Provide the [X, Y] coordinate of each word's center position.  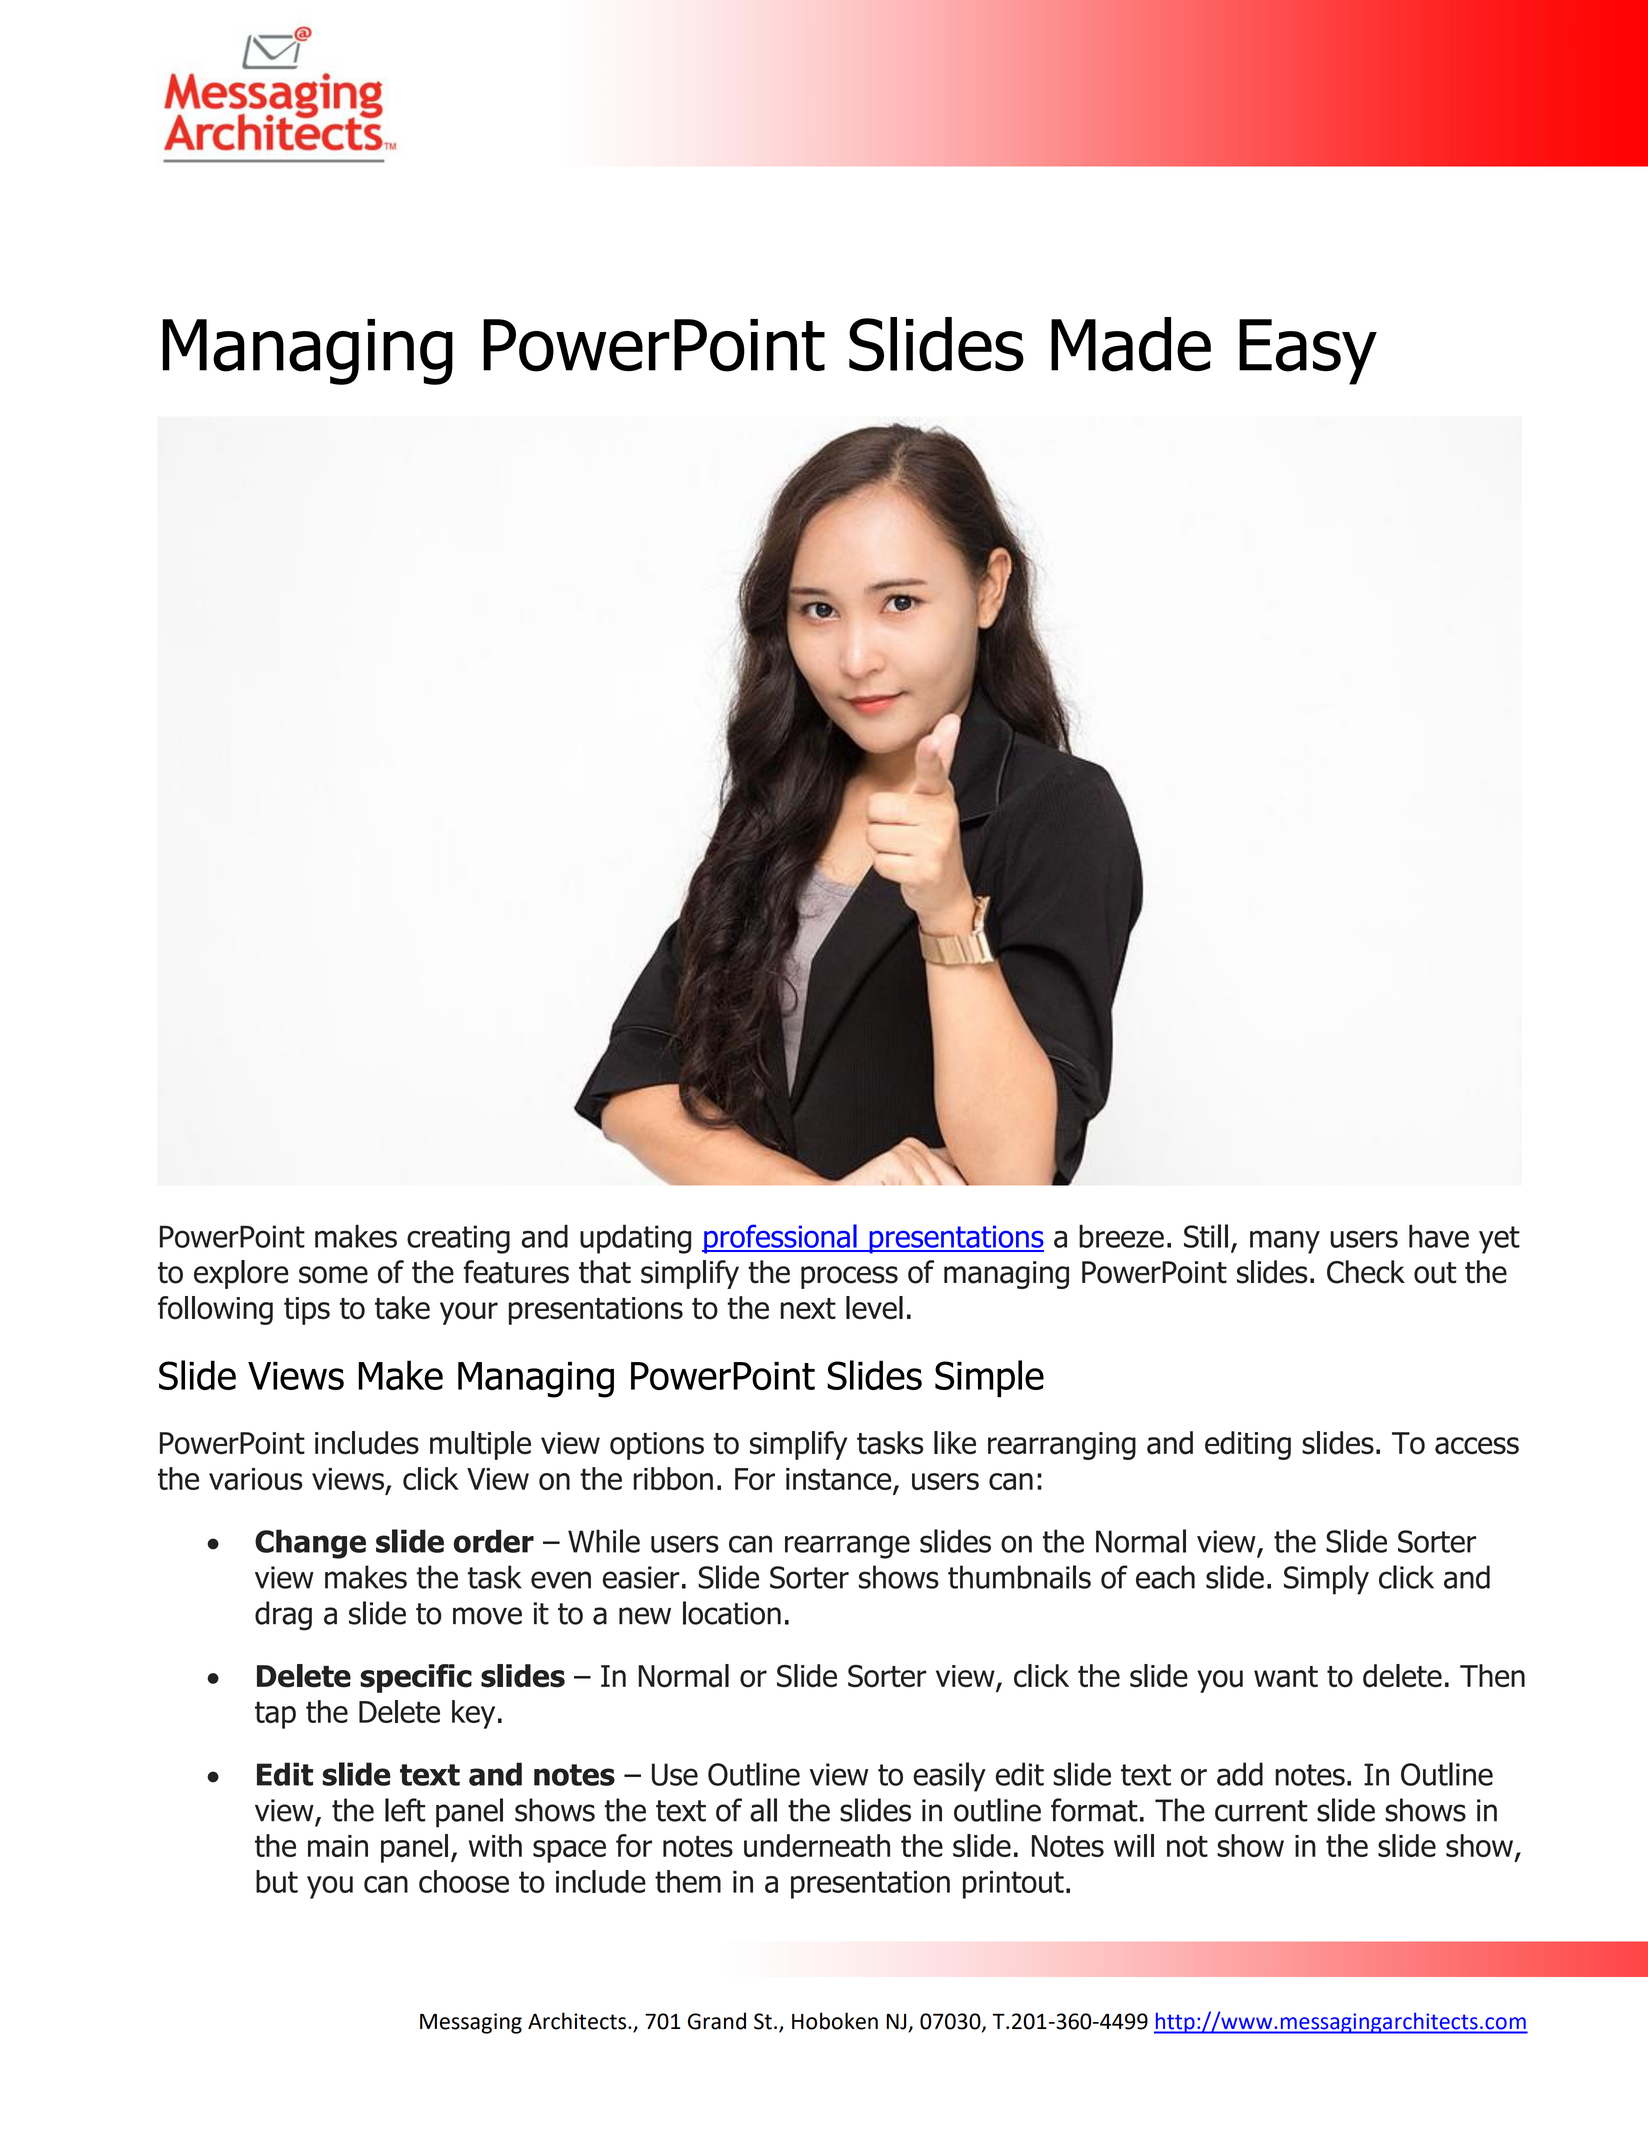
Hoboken [835, 2021]
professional [780, 1239]
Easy [1308, 352]
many [1285, 1242]
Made [1131, 344]
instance [840, 1480]
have [1439, 1236]
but [277, 1881]
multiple [480, 1445]
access [1477, 1446]
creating [458, 1239]
